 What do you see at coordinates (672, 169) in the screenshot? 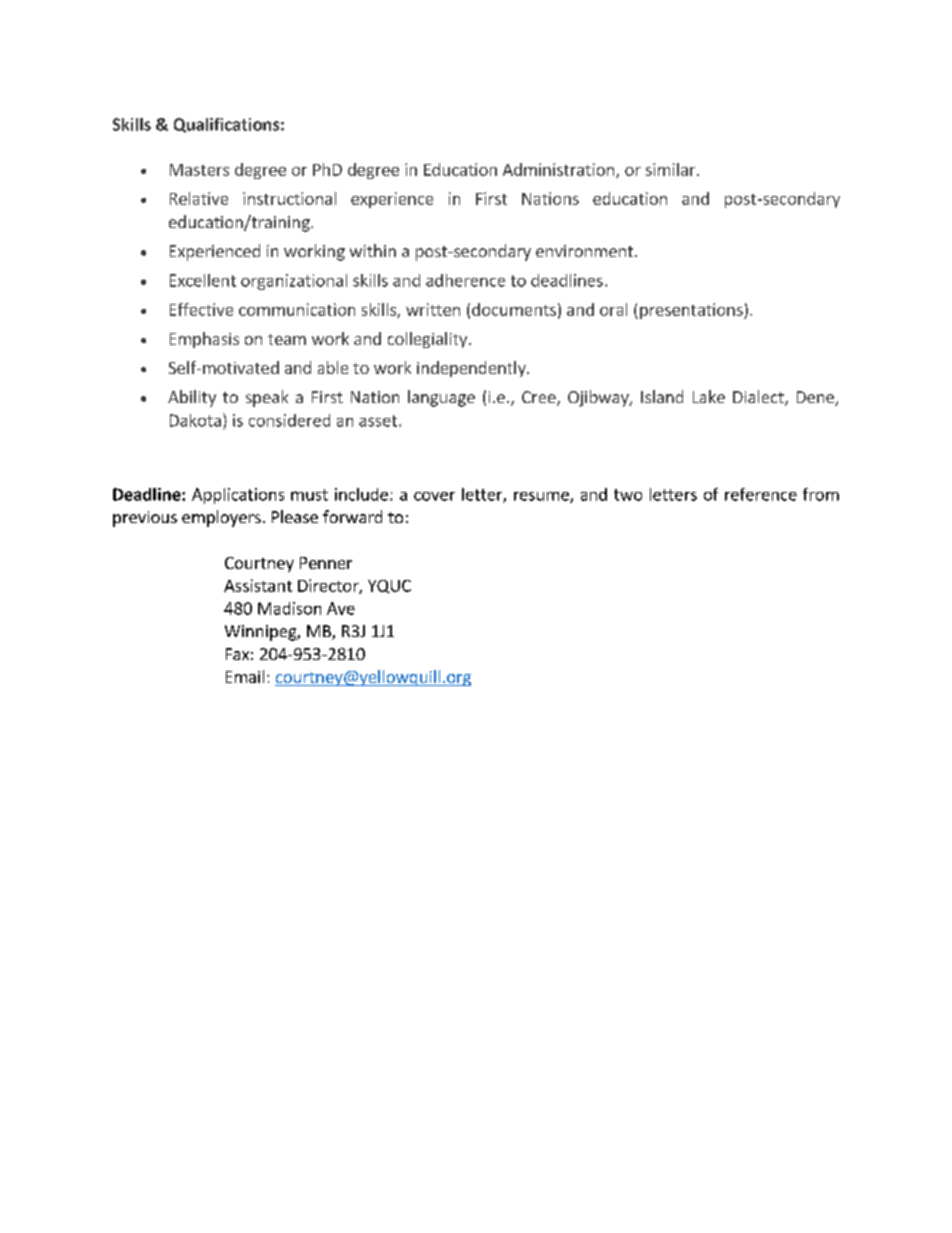
I see `similar` at bounding box center [672, 169].
